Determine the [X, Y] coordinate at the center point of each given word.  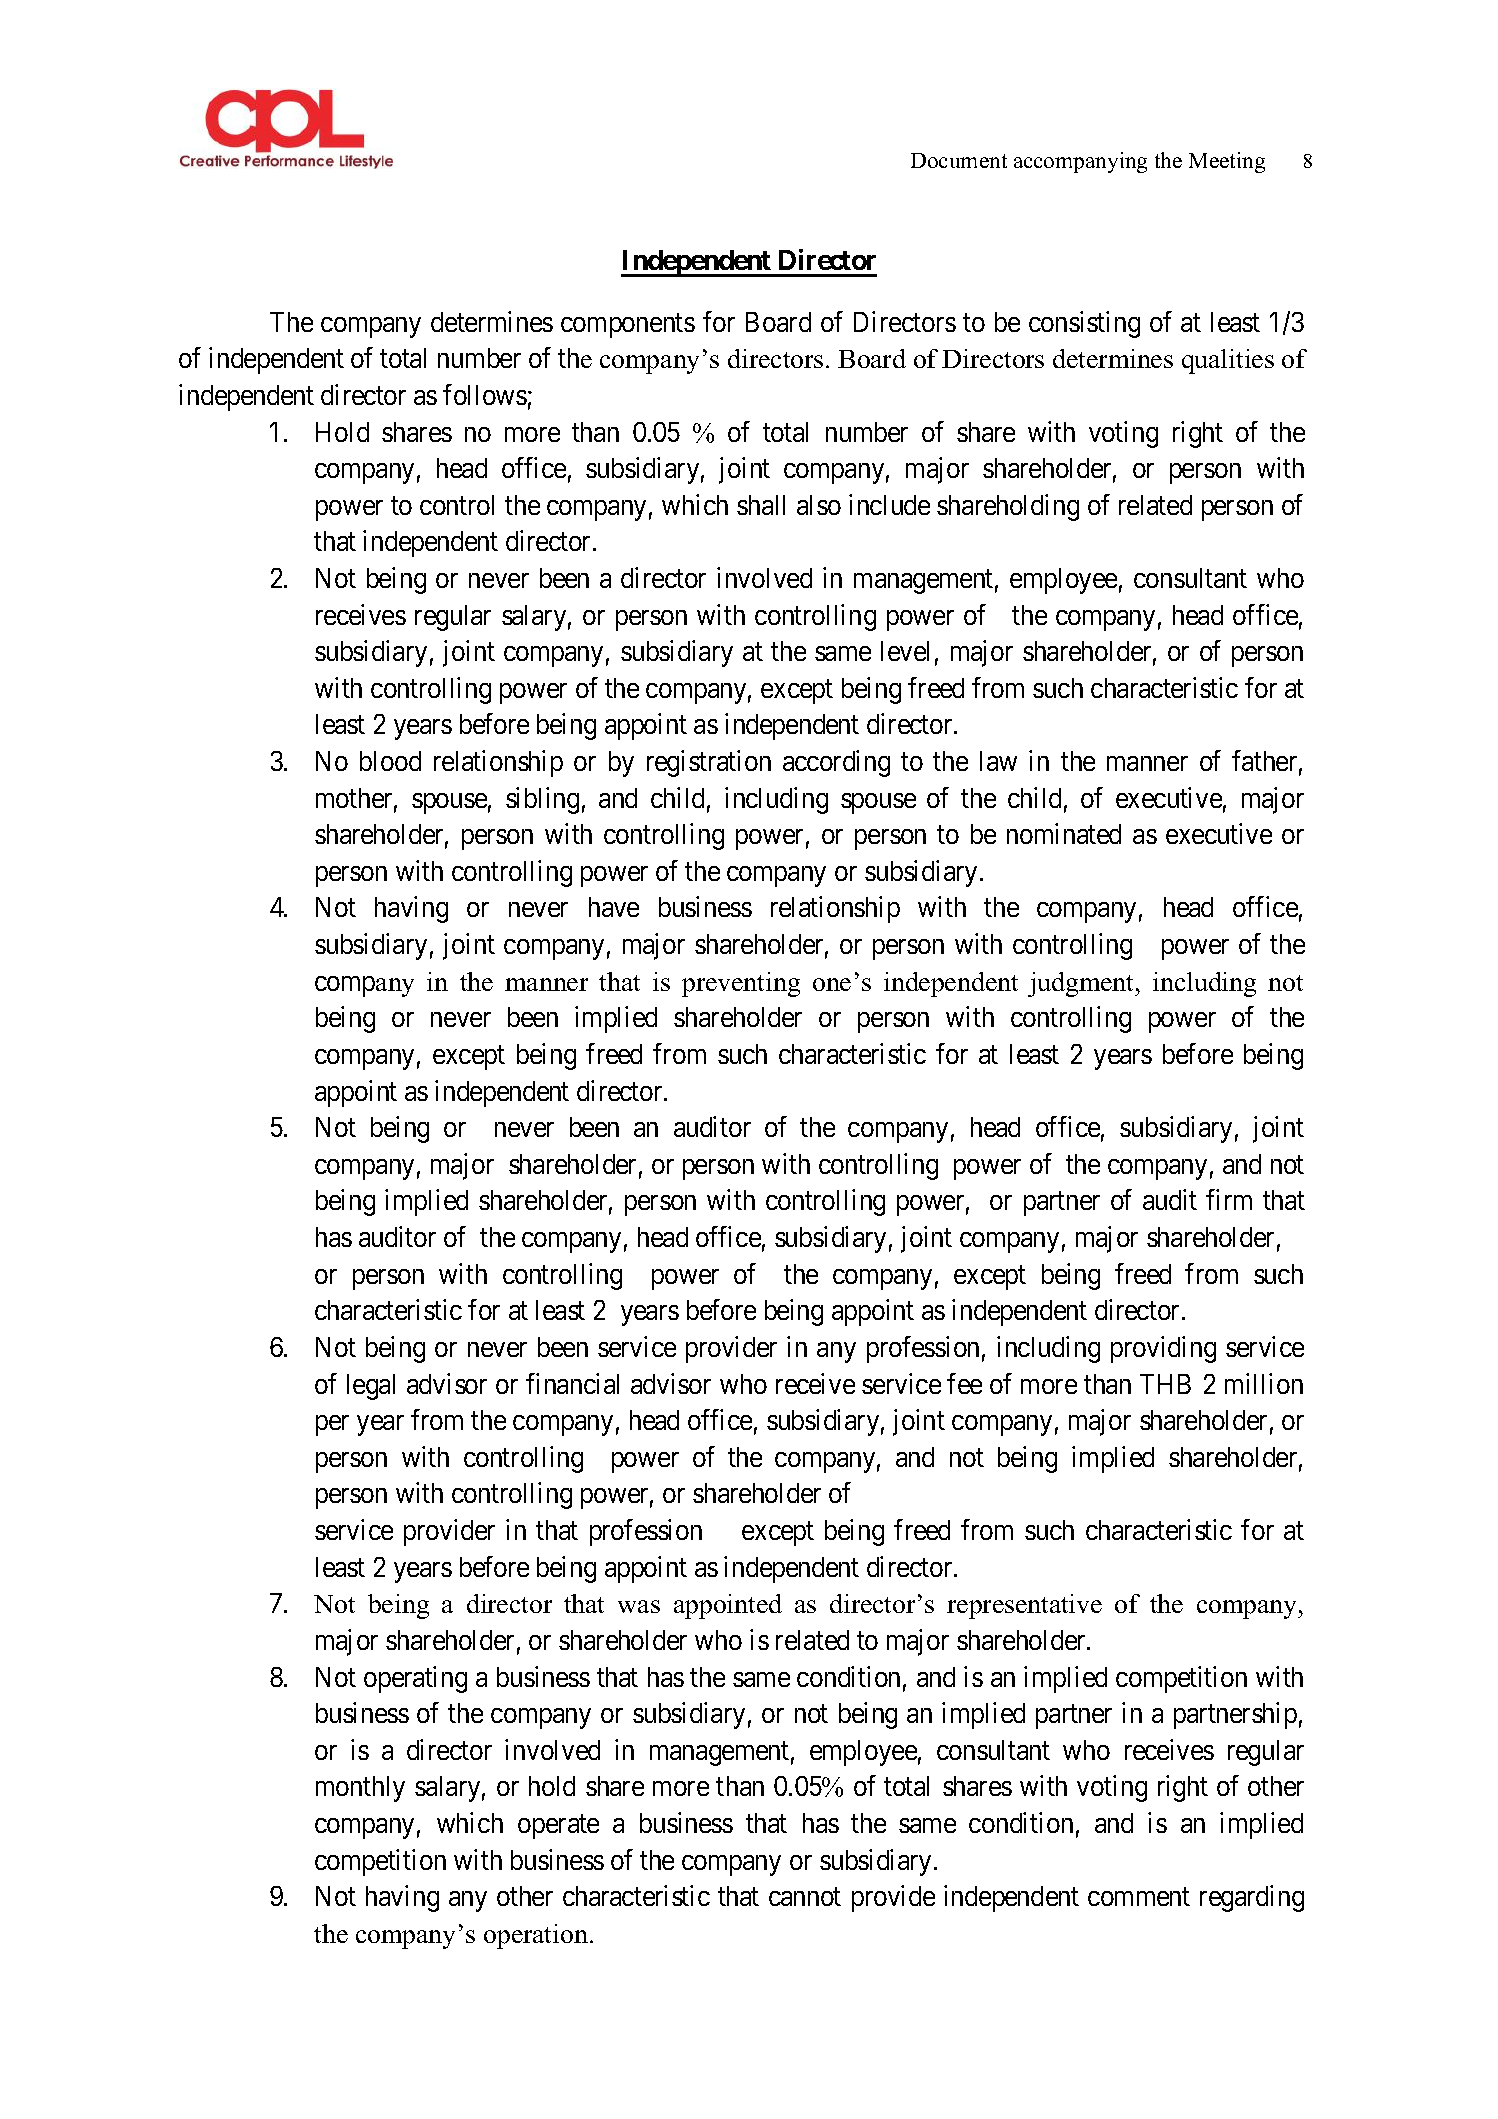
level [905, 651]
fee [964, 1383]
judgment [1082, 984]
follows [485, 394]
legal [371, 1387]
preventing [741, 984]
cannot [805, 1897]
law [998, 761]
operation [537, 1936]
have [614, 907]
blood [390, 761]
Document [959, 160]
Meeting [1227, 162]
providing [1163, 1349]
